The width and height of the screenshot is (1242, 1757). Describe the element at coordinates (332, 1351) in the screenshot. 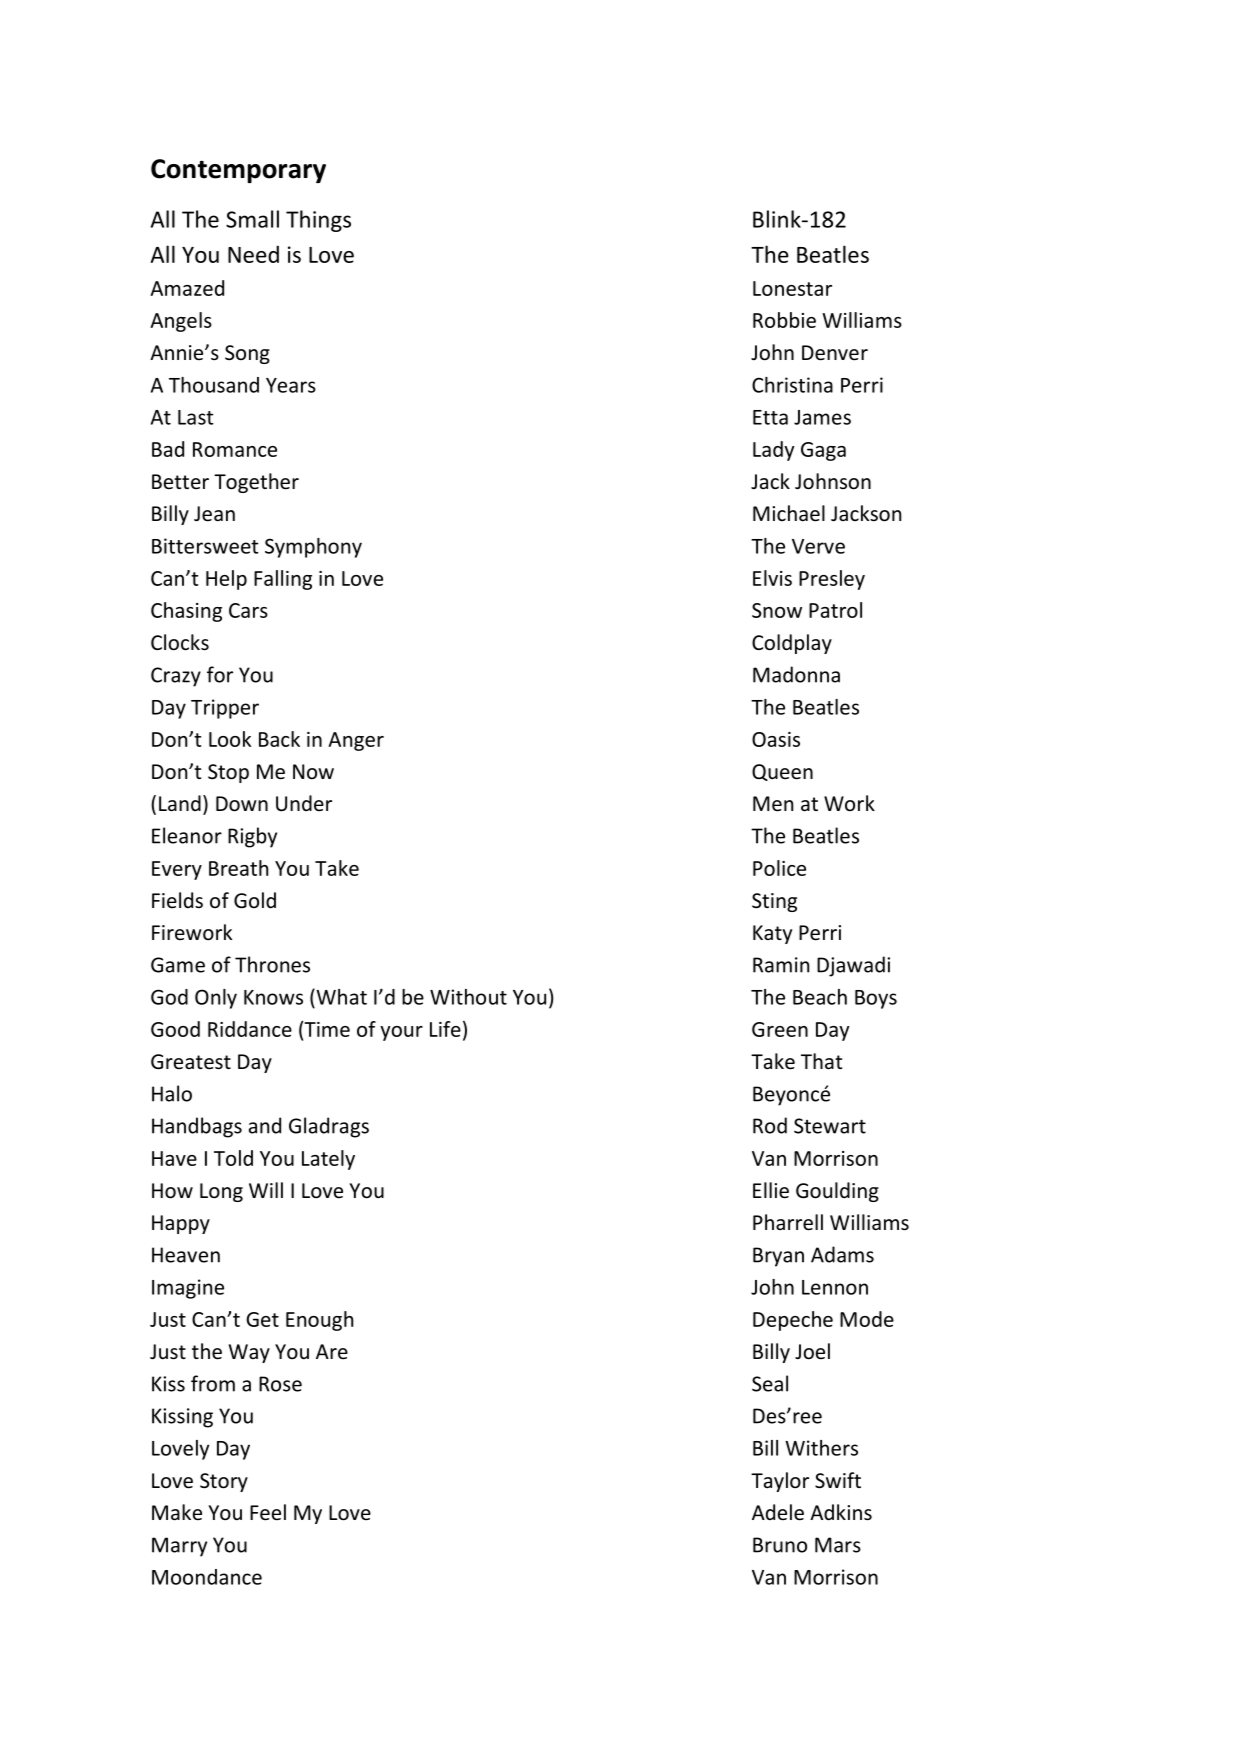

I see `Are` at that location.
